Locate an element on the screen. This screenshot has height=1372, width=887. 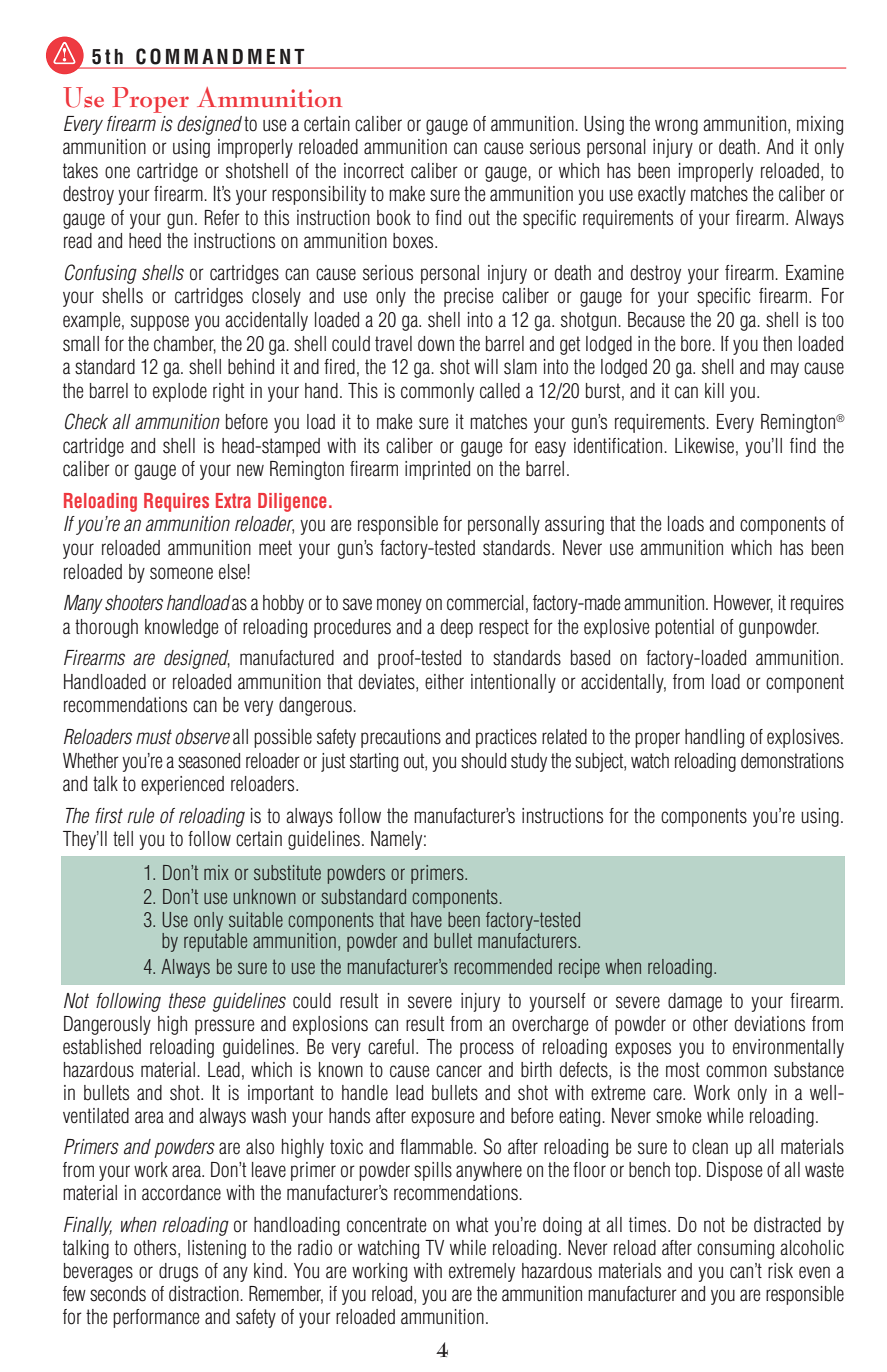
wrong is located at coordinates (676, 127).
